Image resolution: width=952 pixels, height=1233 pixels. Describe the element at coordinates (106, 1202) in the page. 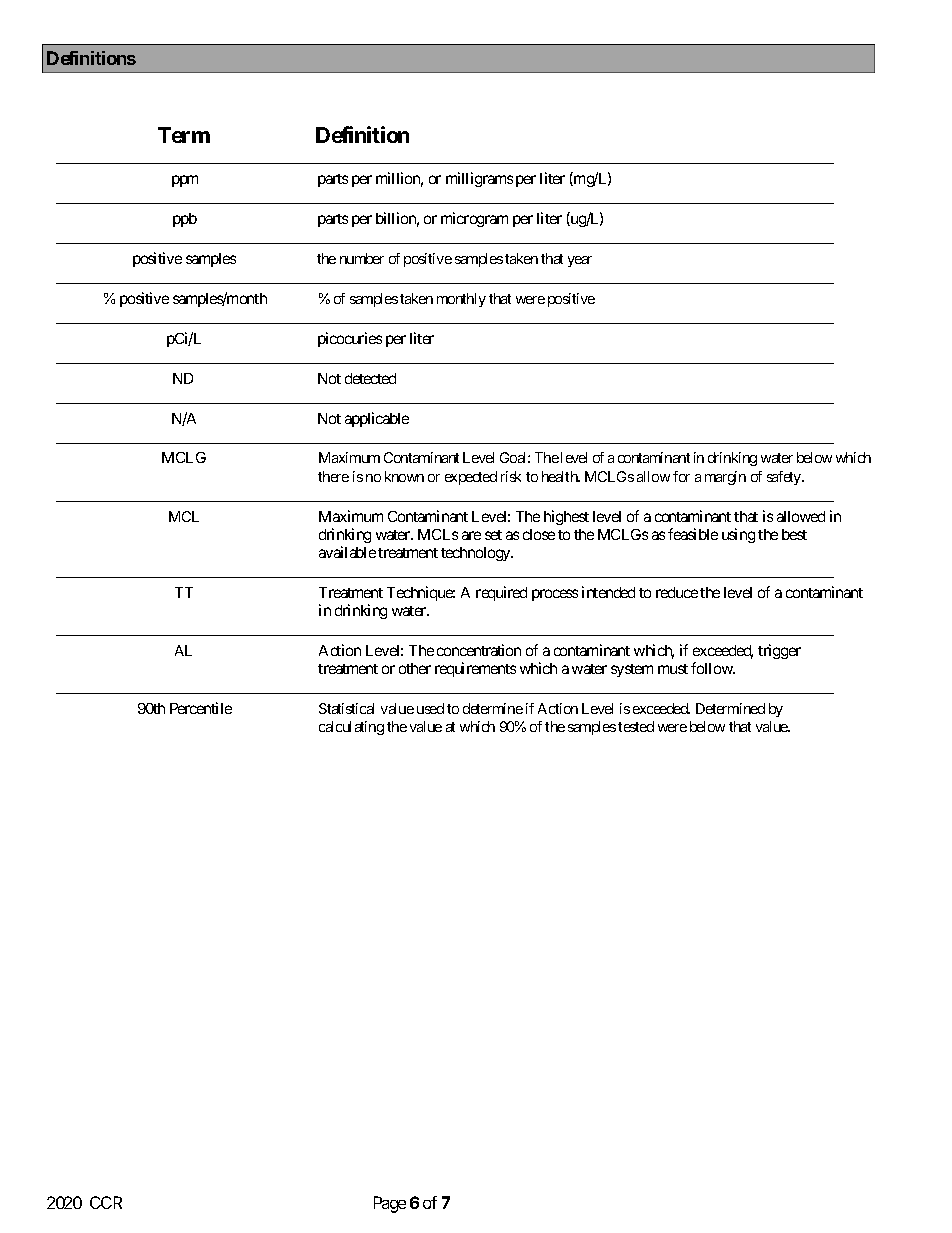

I see `CCR` at that location.
